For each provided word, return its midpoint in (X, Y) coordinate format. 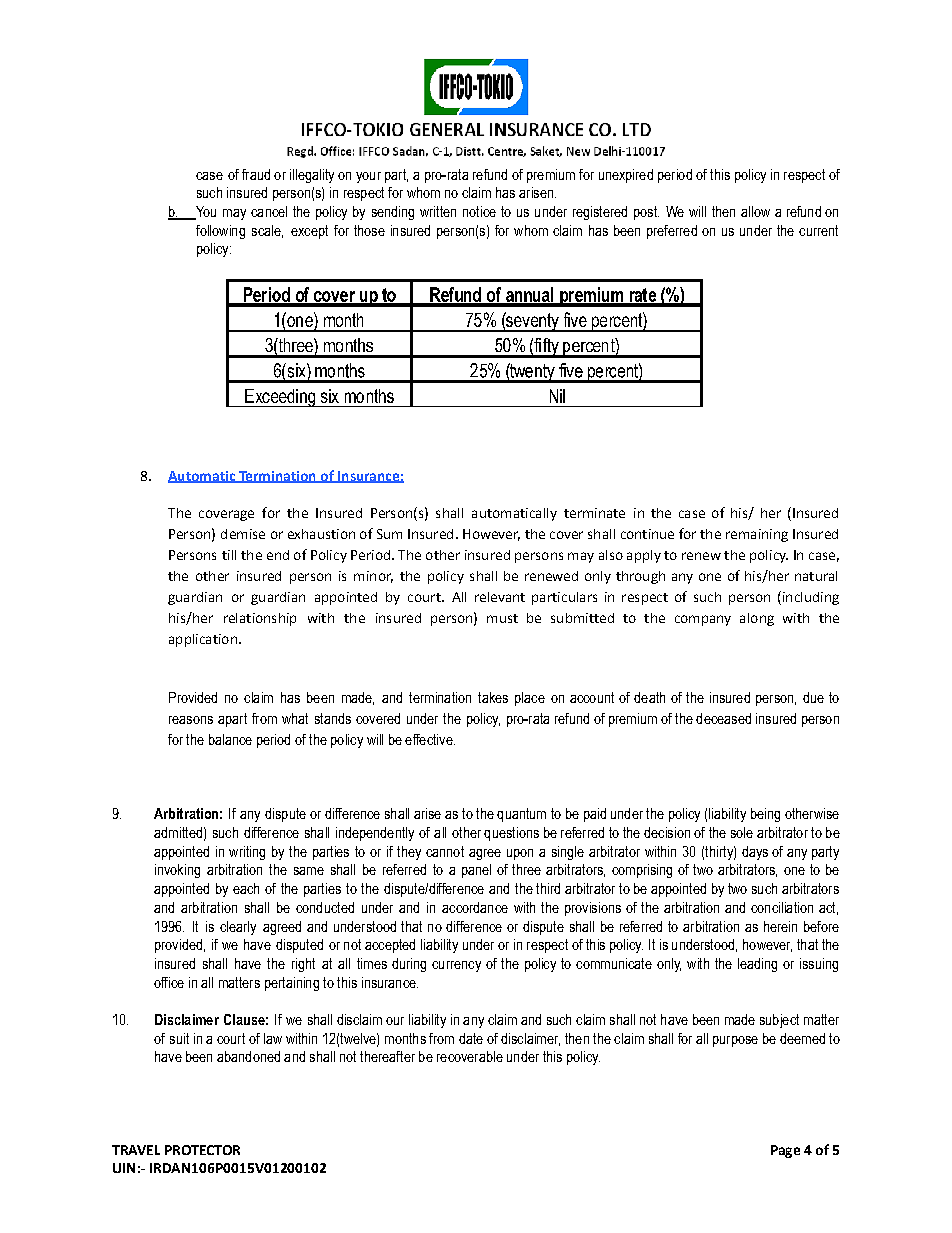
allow (755, 211)
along (757, 619)
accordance (475, 907)
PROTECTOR (202, 1150)
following (220, 232)
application (203, 640)
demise (243, 534)
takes (493, 697)
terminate (594, 513)
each (246, 888)
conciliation (782, 907)
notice (479, 211)
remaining (757, 535)
